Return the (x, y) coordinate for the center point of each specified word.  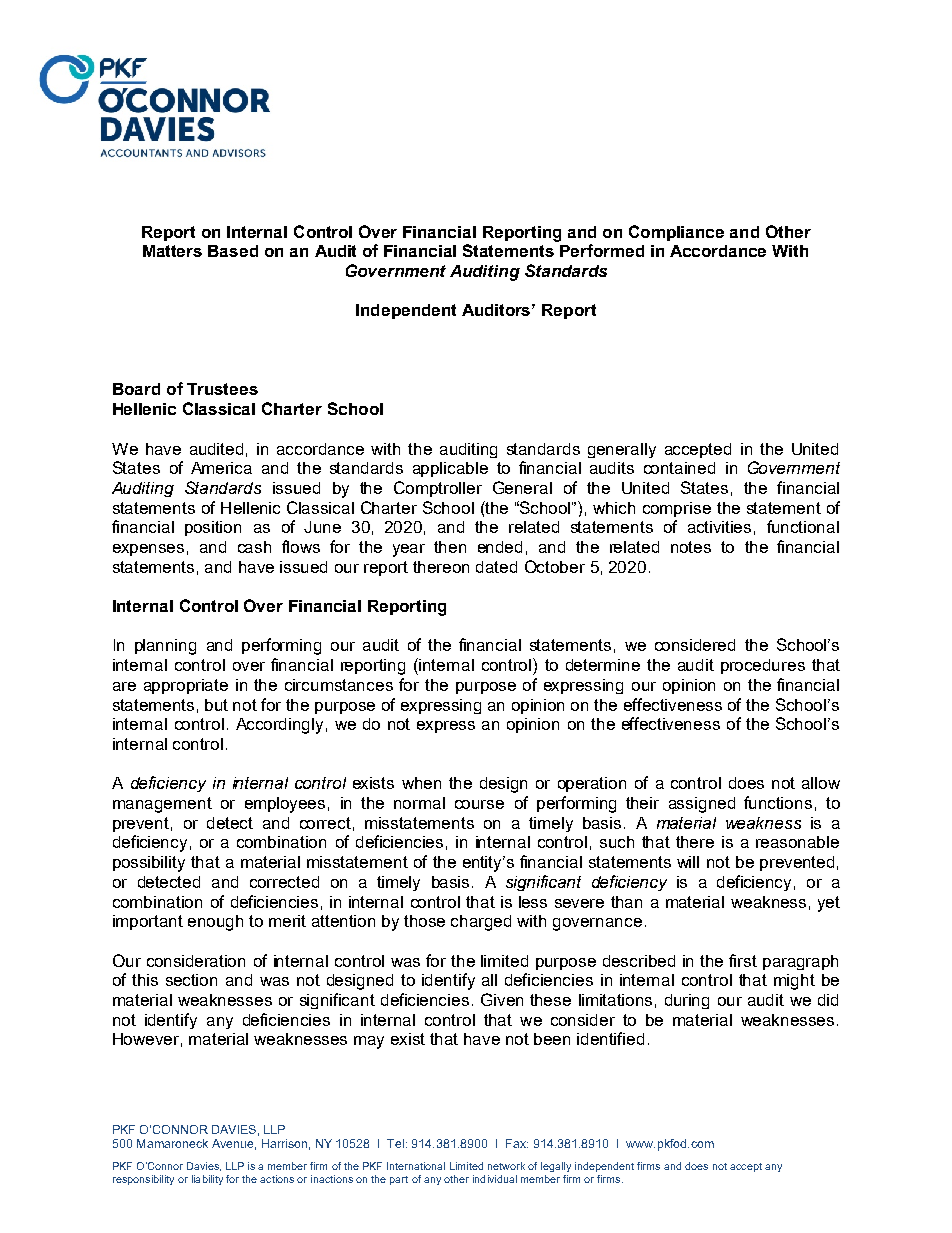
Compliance (676, 233)
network (506, 1166)
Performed (602, 250)
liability (207, 1180)
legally (556, 1167)
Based (233, 251)
